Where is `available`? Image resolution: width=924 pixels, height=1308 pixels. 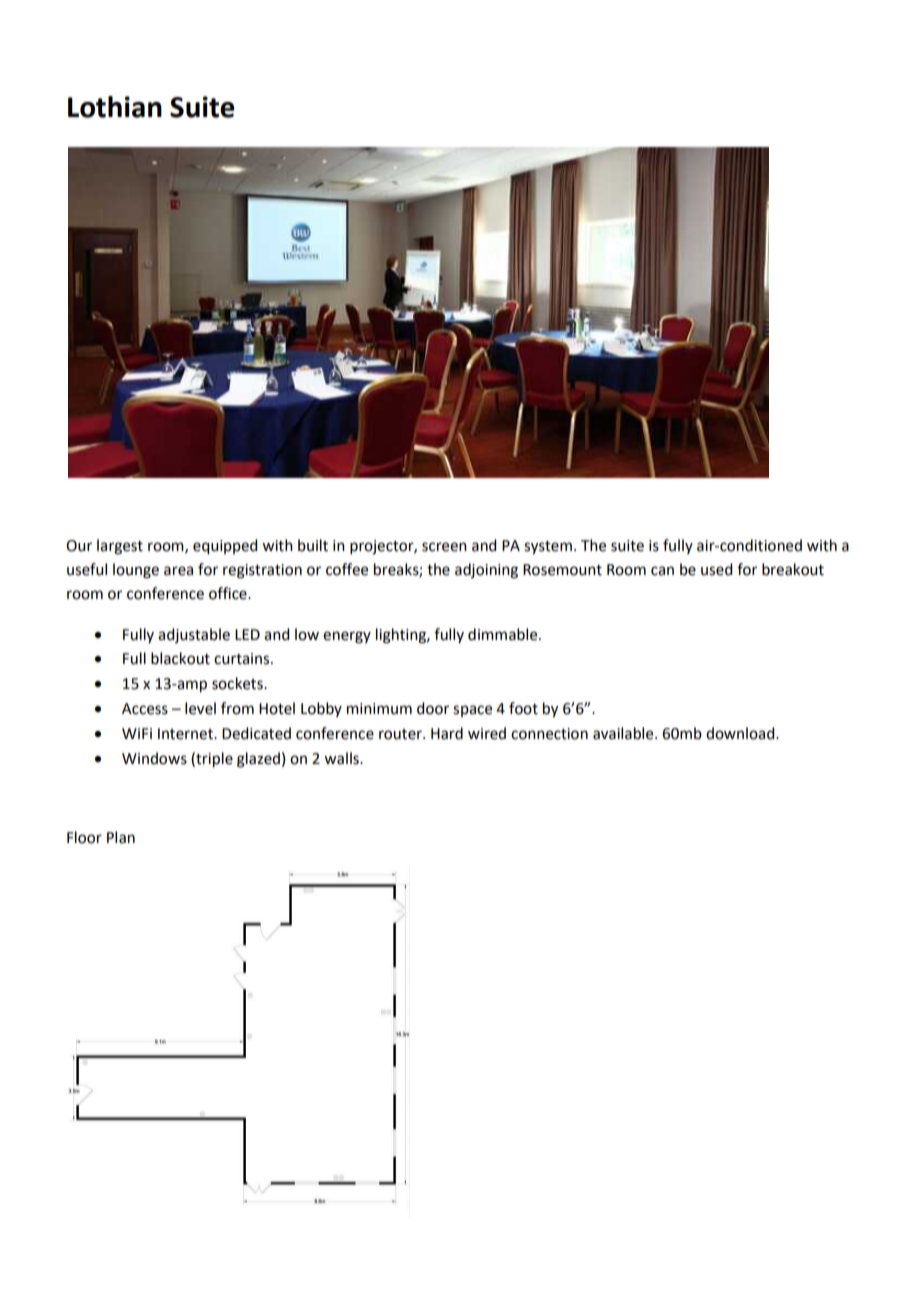
available is located at coordinates (624, 733).
